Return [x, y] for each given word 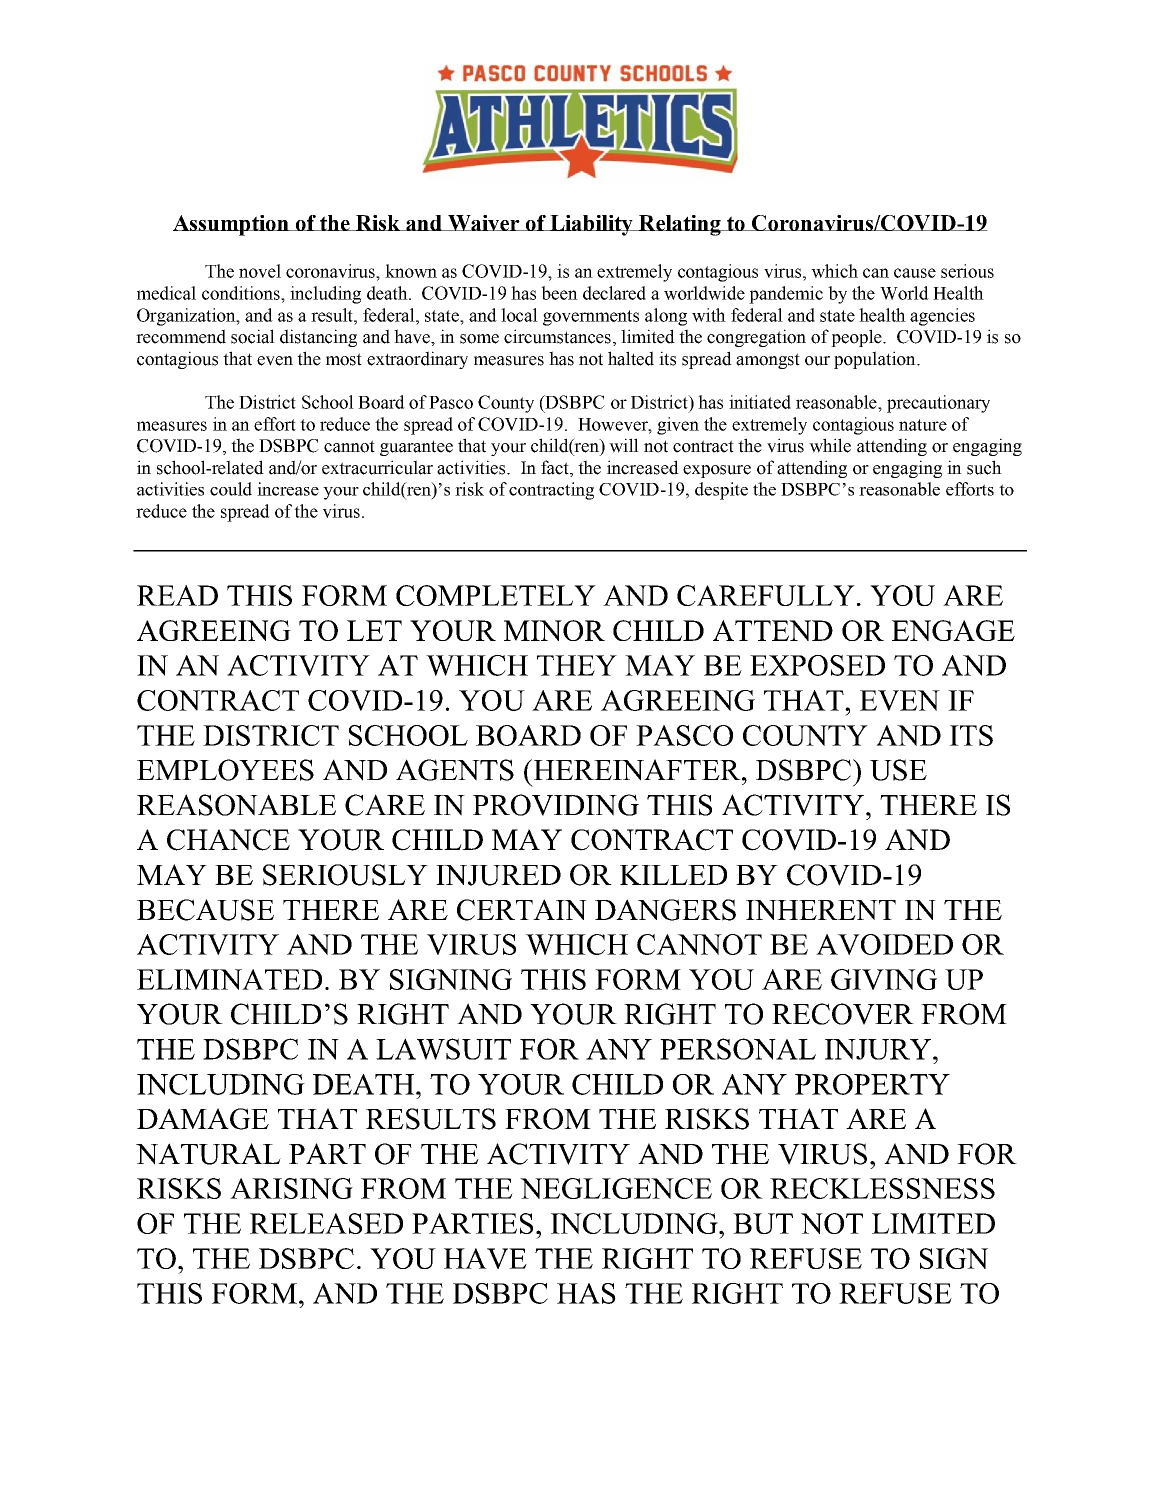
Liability [591, 225]
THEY [577, 665]
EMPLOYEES [225, 770]
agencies [942, 317]
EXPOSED [817, 665]
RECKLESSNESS [882, 1188]
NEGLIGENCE [616, 1188]
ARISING [291, 1188]
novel [260, 271]
